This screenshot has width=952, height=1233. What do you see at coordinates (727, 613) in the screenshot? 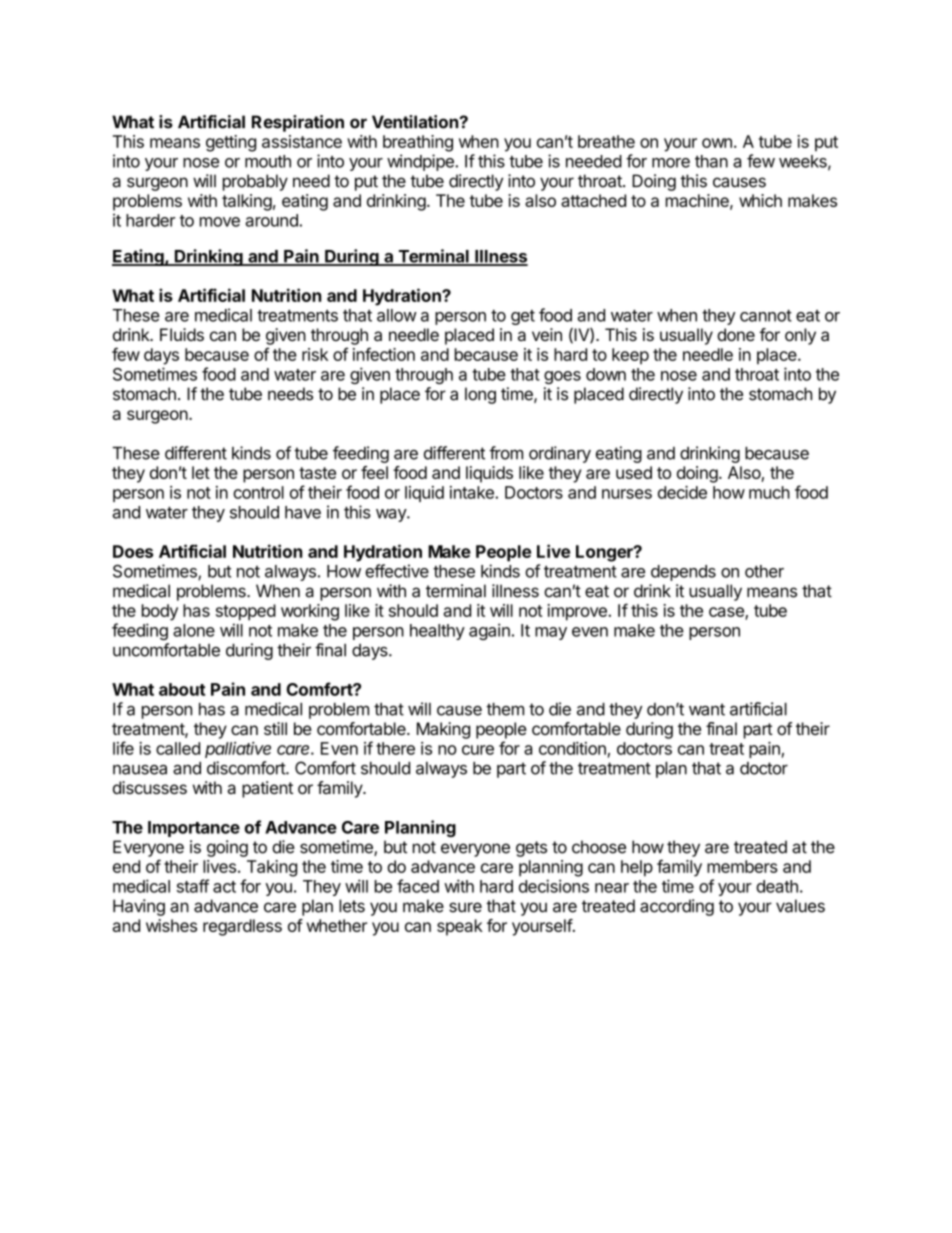
I see `case` at bounding box center [727, 613].
